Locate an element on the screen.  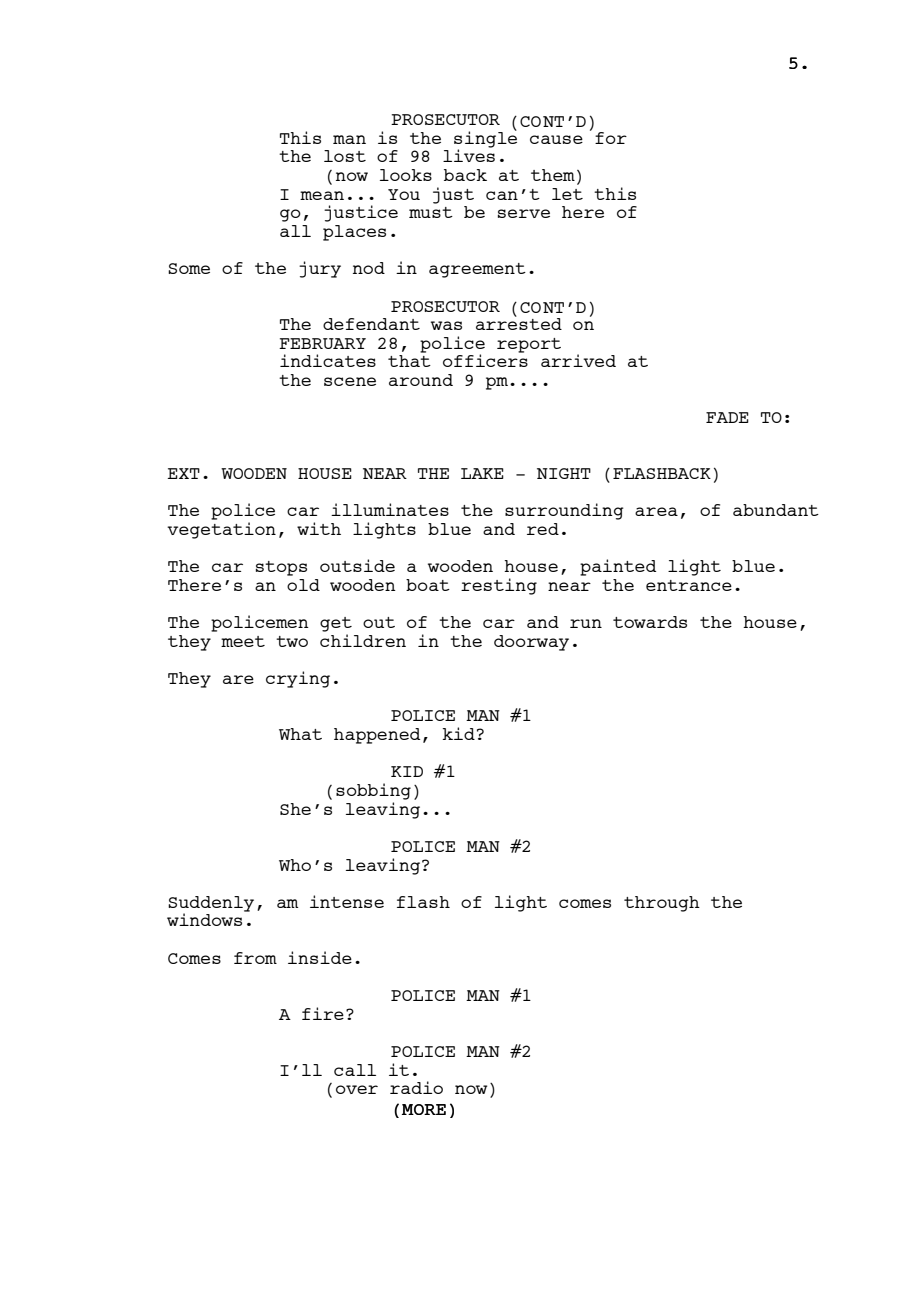
fire is located at coordinates (323, 1013).
